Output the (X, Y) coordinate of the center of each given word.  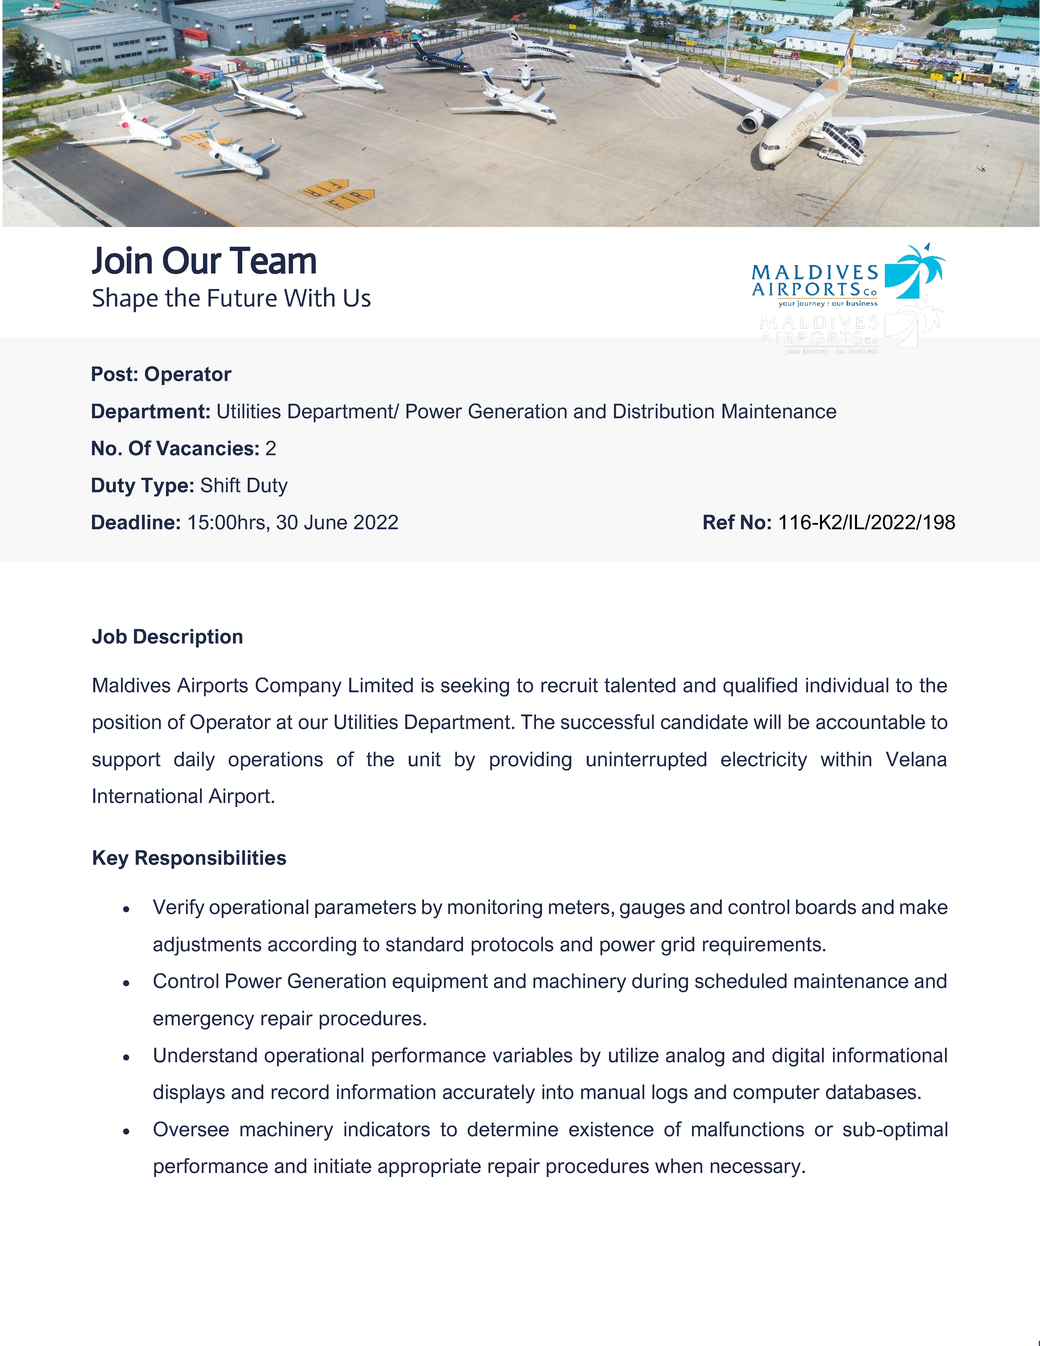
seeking (475, 687)
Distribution (664, 411)
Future (242, 298)
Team (272, 260)
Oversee (191, 1129)
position (127, 723)
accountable (870, 722)
